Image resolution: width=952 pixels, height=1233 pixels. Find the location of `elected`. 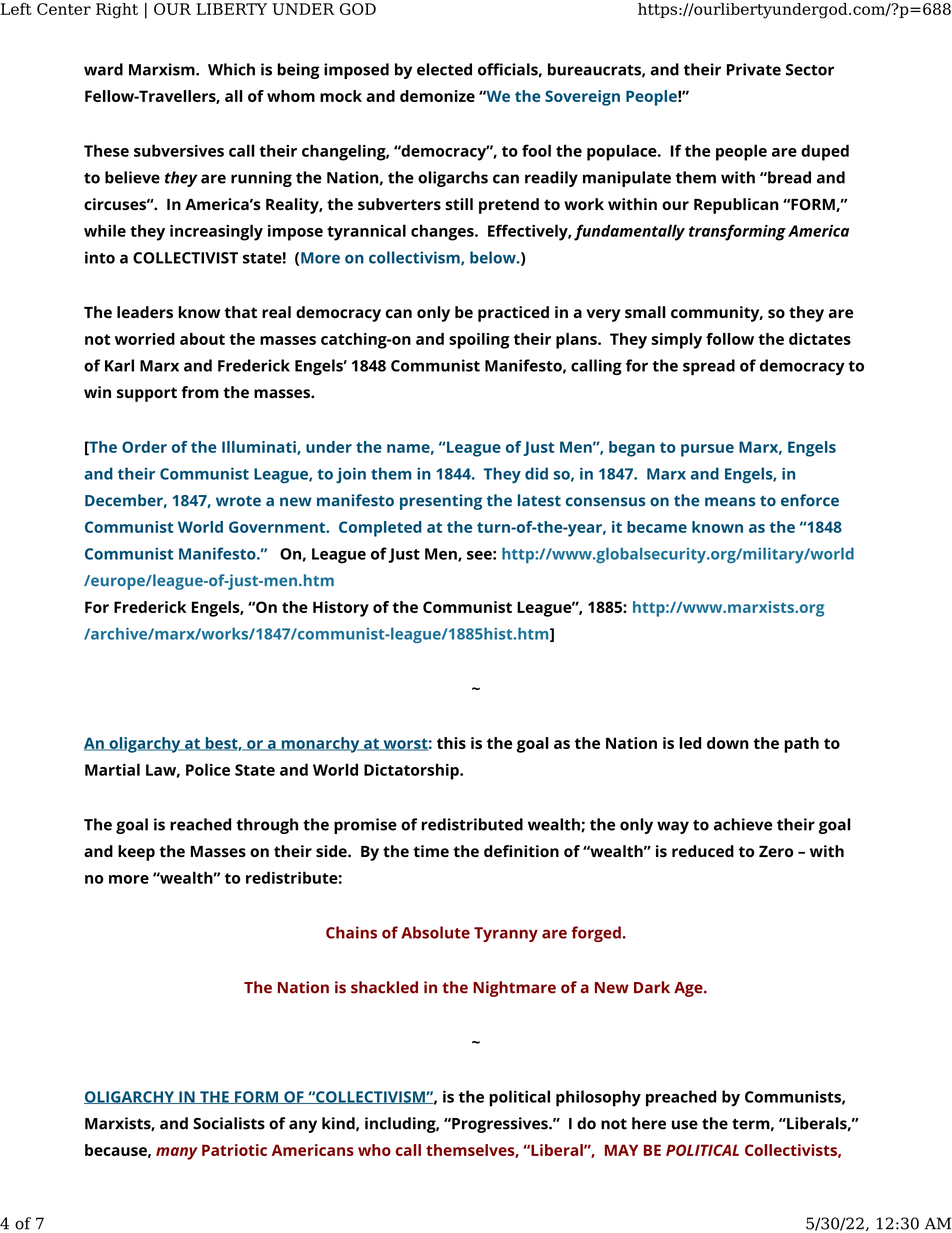

elected is located at coordinates (444, 69).
